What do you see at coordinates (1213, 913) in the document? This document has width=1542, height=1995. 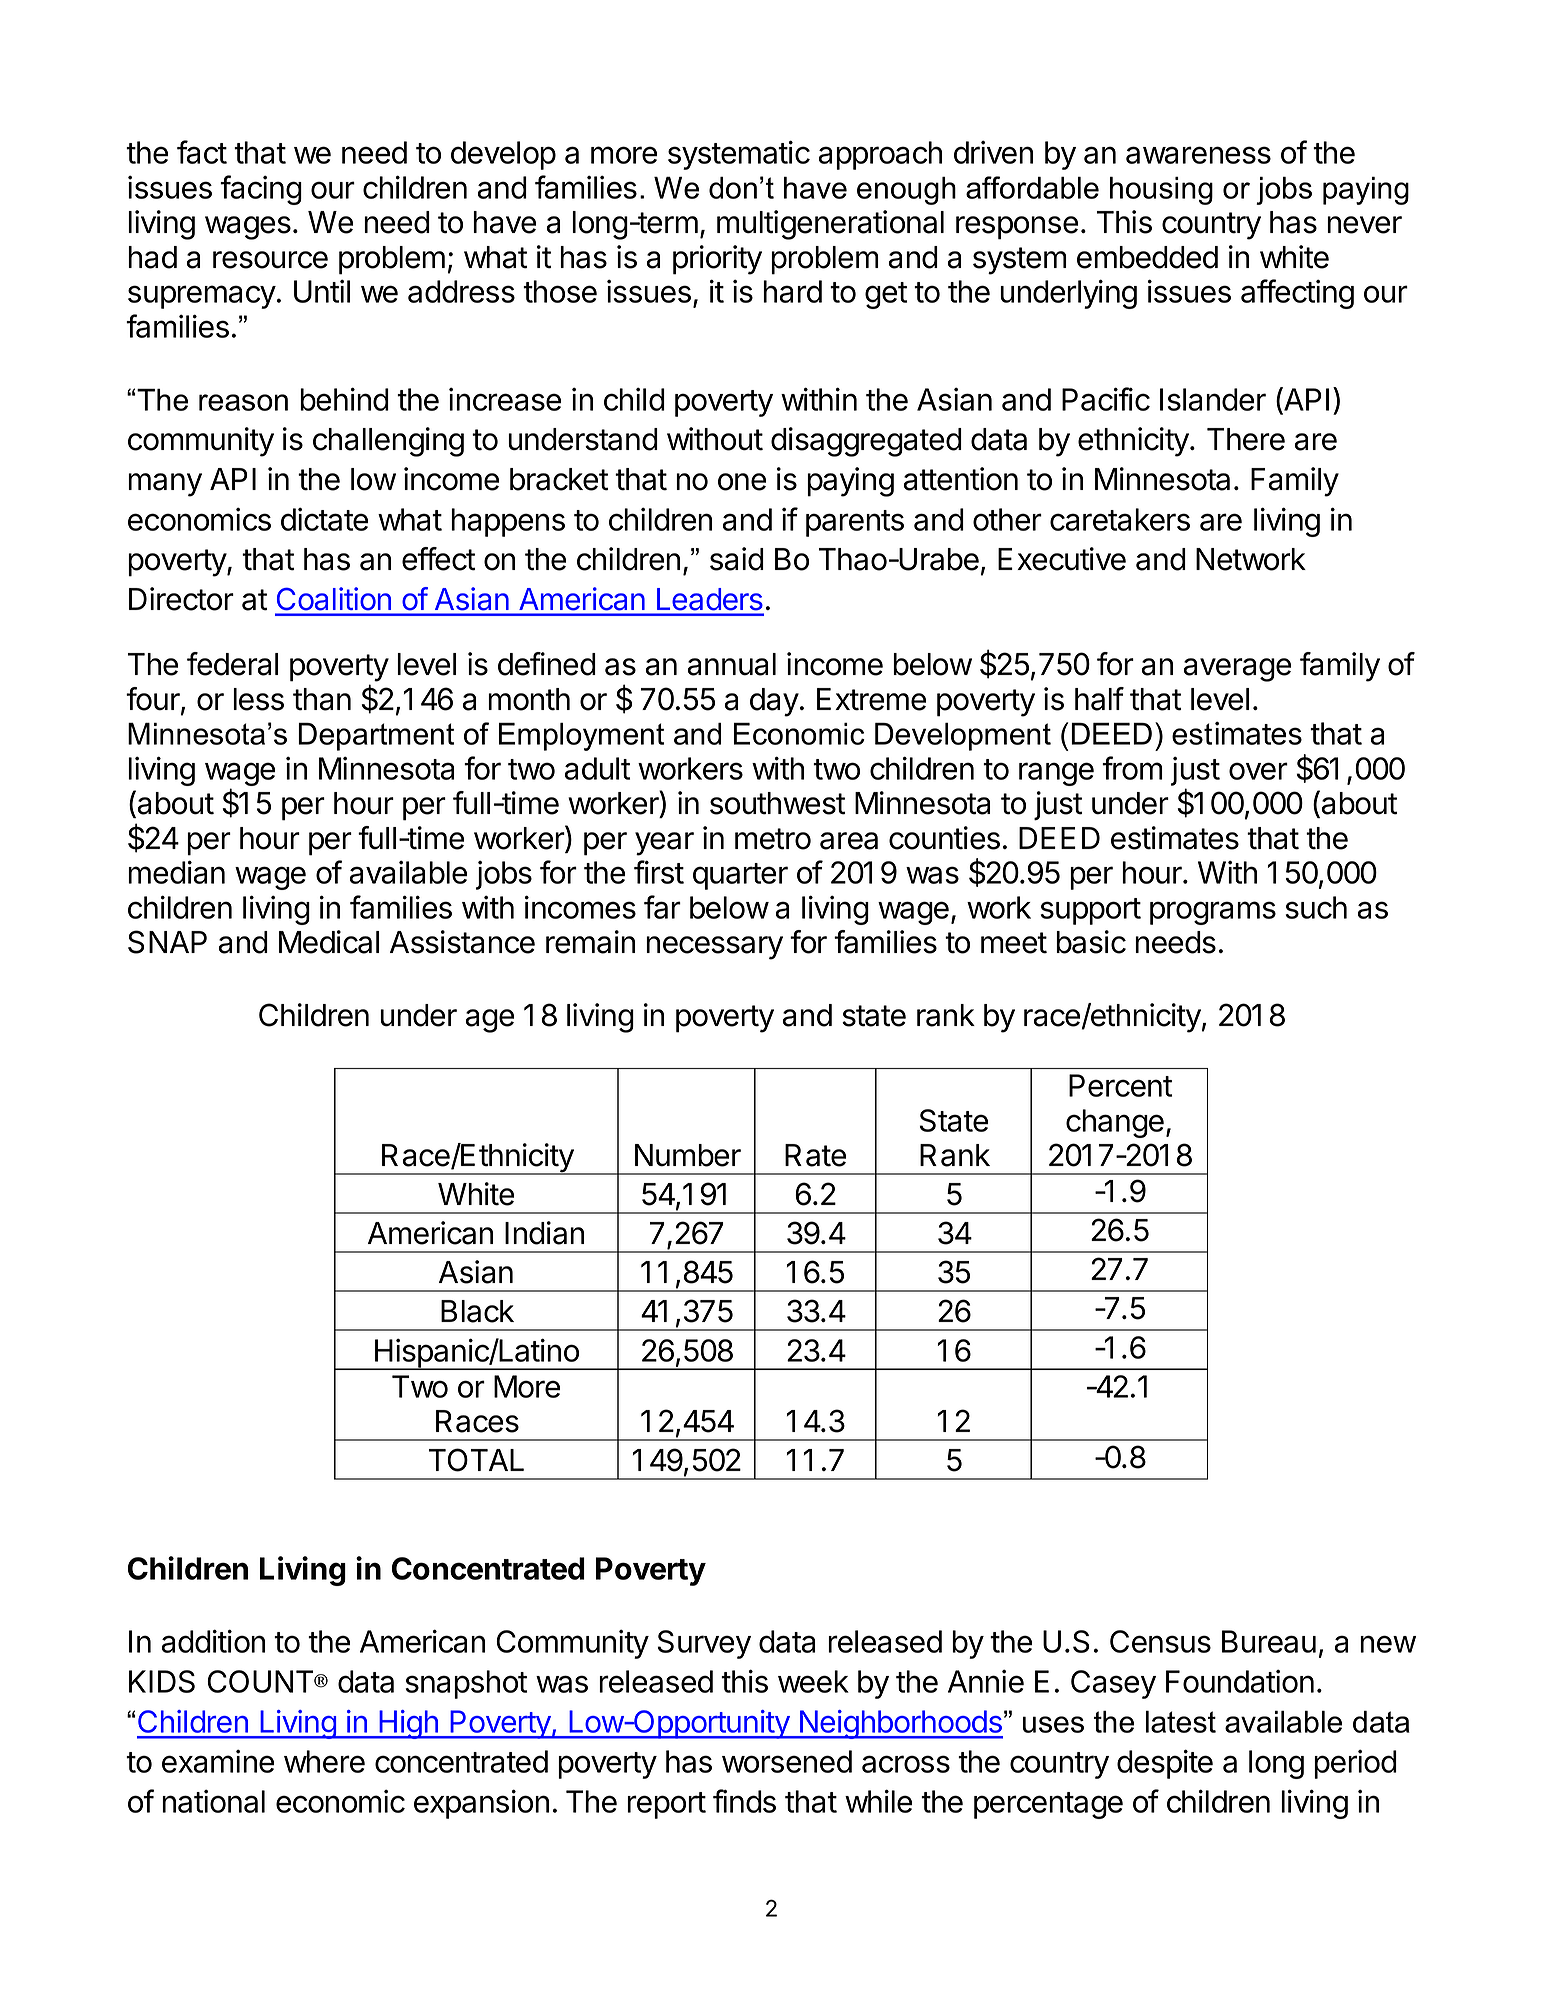 I see `programs` at bounding box center [1213, 913].
